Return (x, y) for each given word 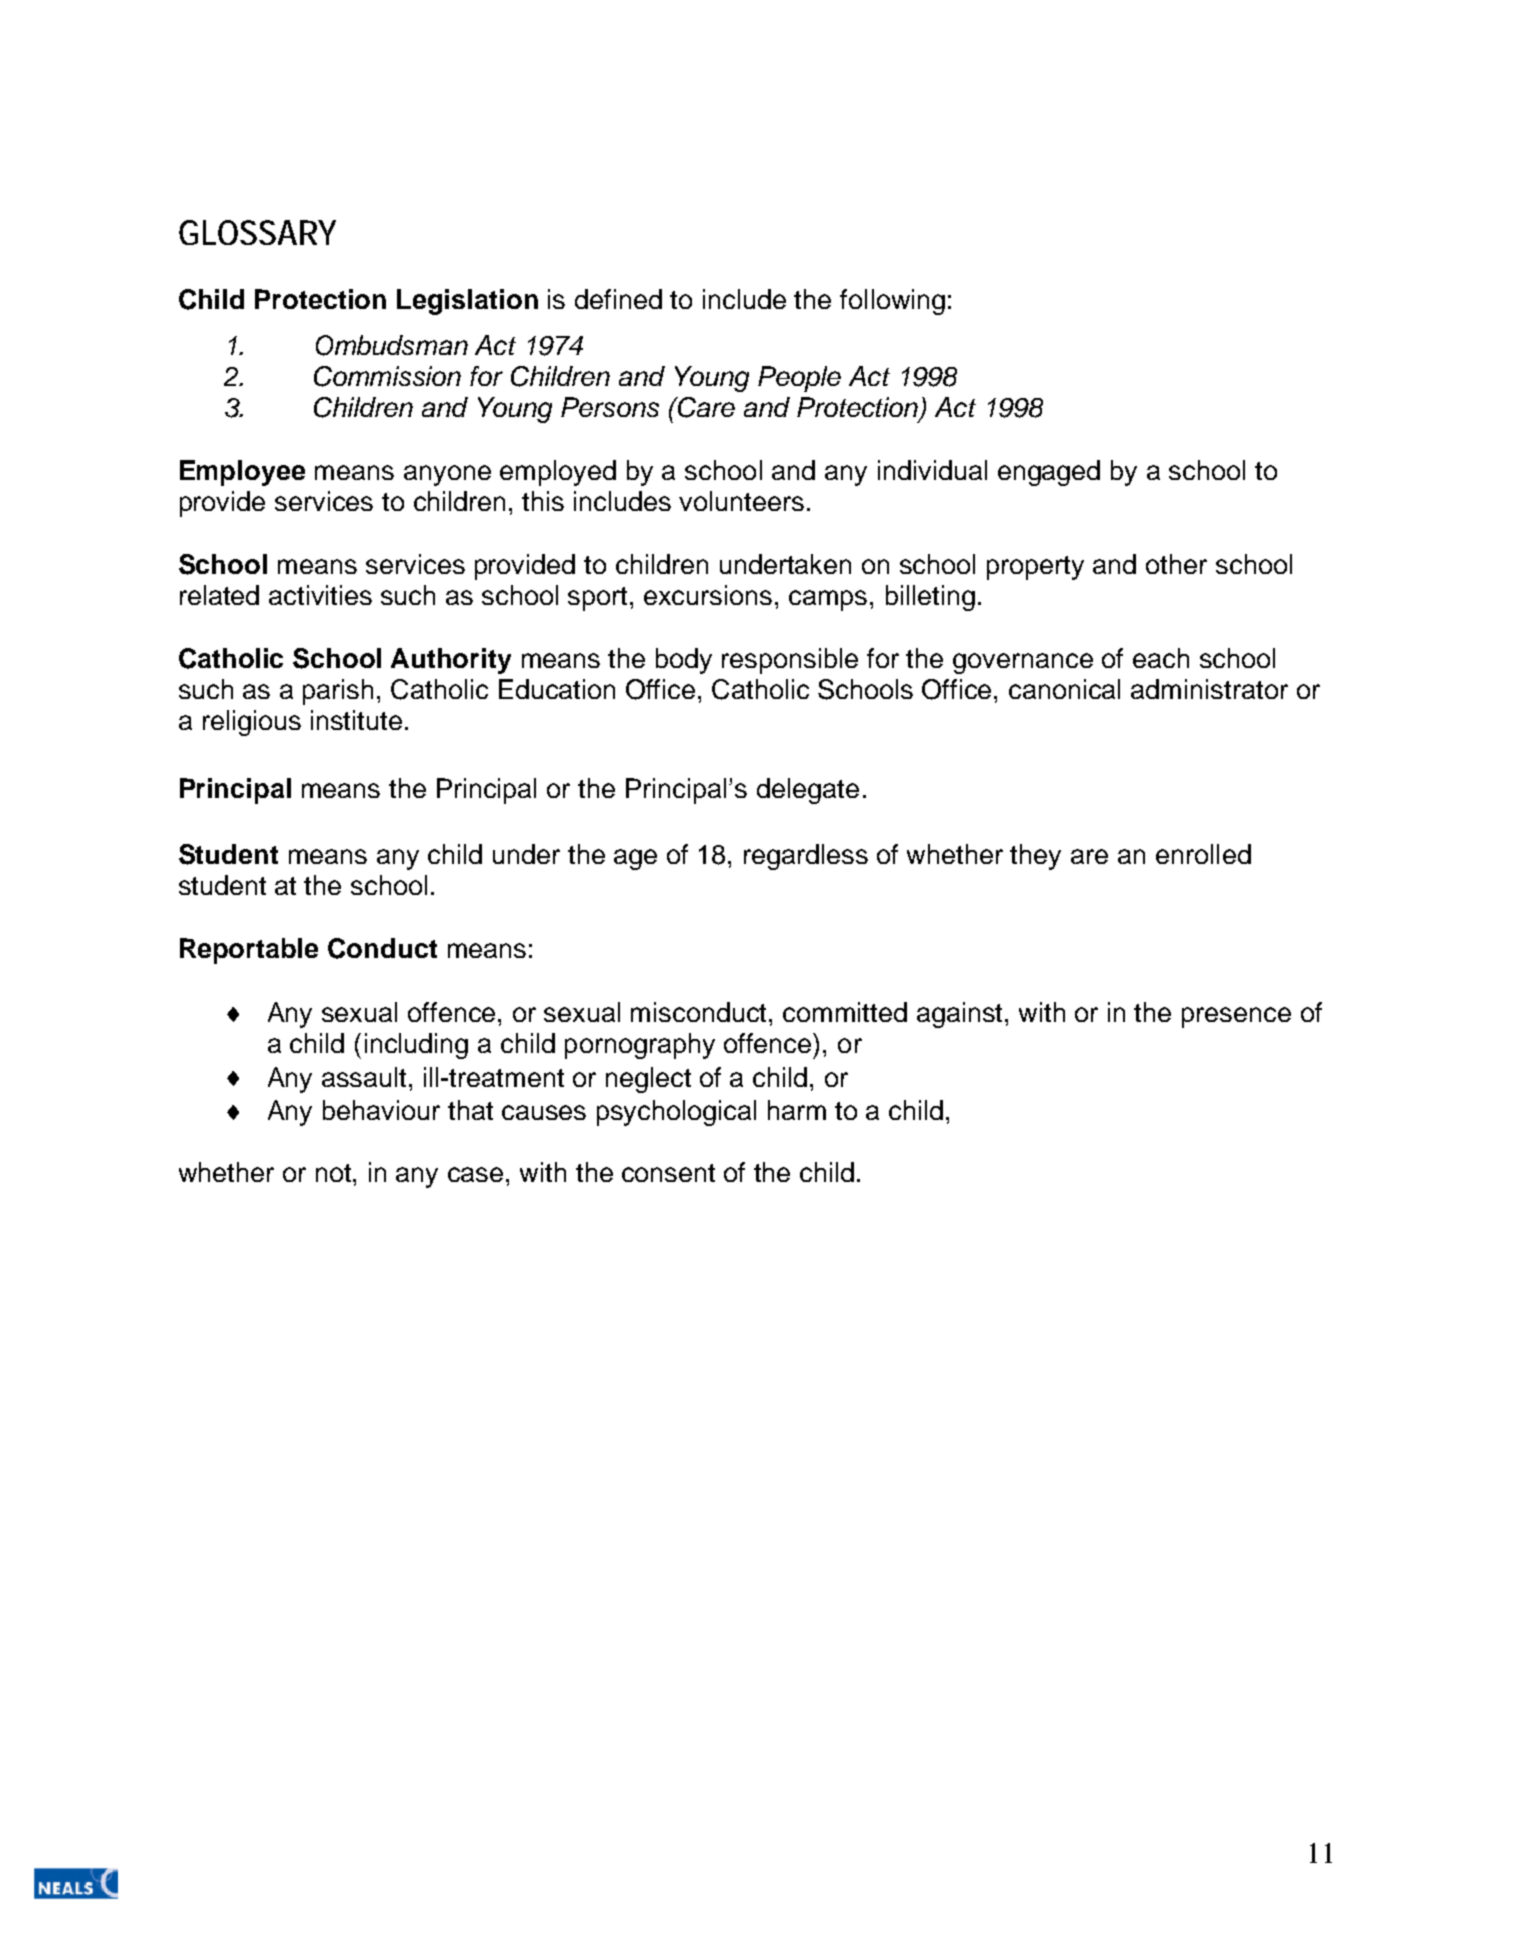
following (892, 302)
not (335, 1173)
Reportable (249, 951)
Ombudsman (392, 345)
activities (320, 595)
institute (356, 720)
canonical (1064, 689)
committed (845, 1012)
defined (618, 299)
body (684, 661)
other (1176, 564)
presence (1236, 1017)
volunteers (741, 501)
